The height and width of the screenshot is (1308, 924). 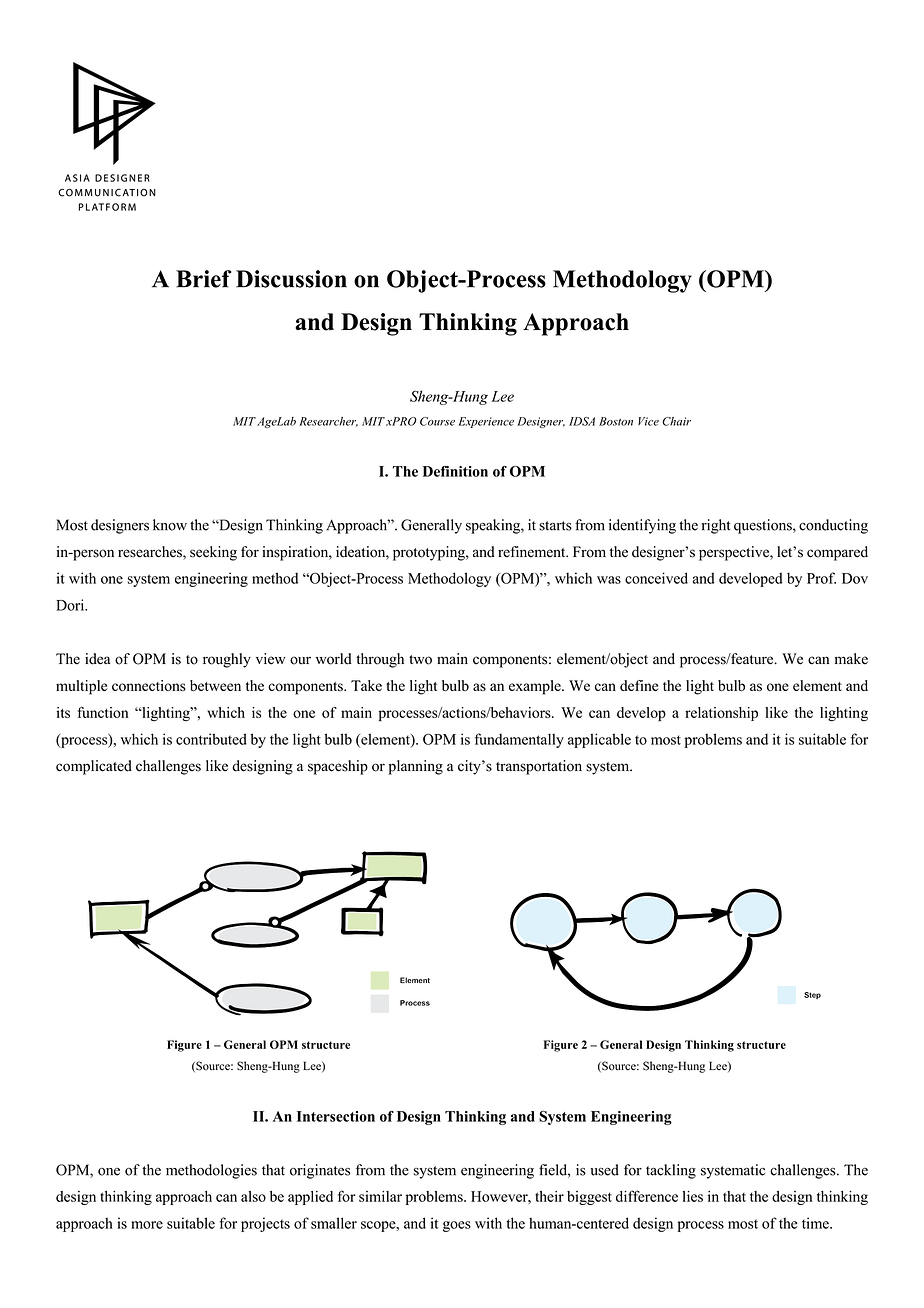 What do you see at coordinates (291, 279) in the screenshot?
I see `Discussion` at bounding box center [291, 279].
